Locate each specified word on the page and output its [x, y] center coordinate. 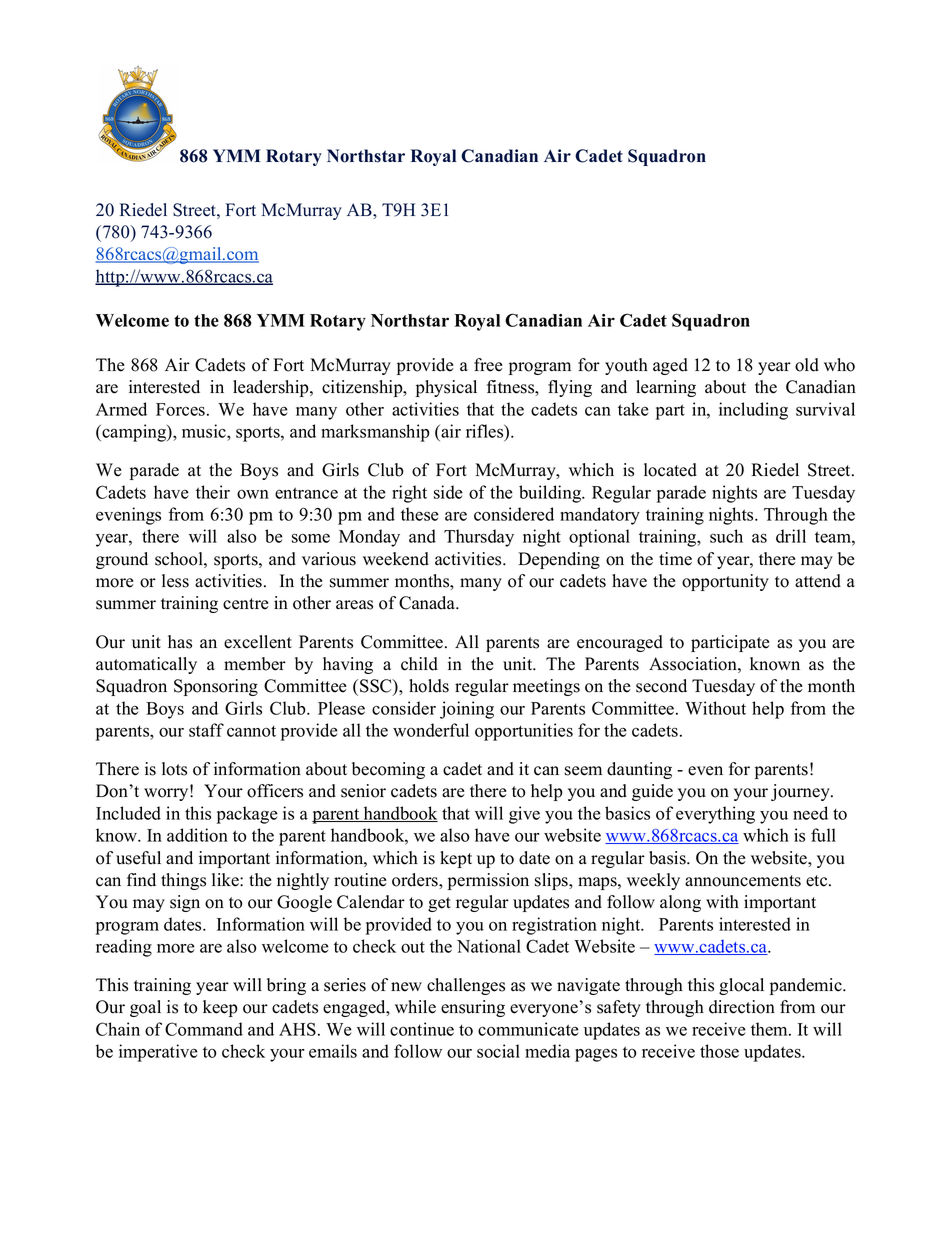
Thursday [479, 538]
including [753, 411]
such [726, 536]
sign [185, 903]
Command [204, 1029]
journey [801, 792]
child [419, 664]
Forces [180, 409]
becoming [388, 770]
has [180, 642]
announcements [743, 881]
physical [446, 388]
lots [174, 769]
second [661, 686]
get [439, 904]
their [213, 492]
